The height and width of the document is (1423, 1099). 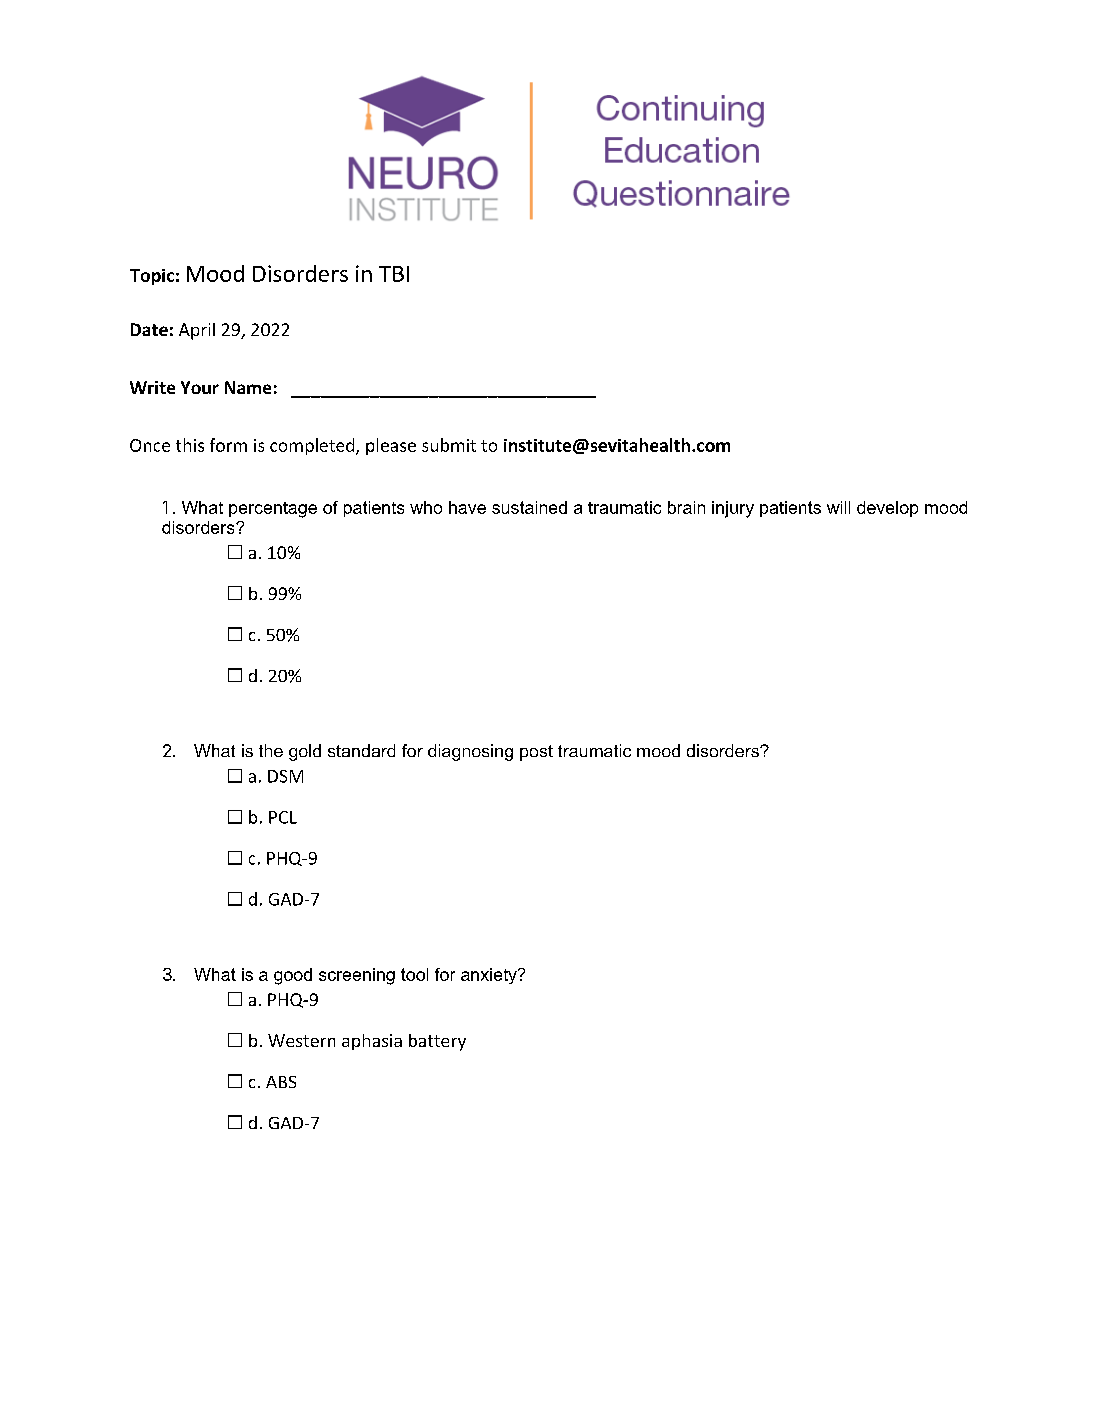 What do you see at coordinates (490, 976) in the document?
I see `anxiety` at bounding box center [490, 976].
